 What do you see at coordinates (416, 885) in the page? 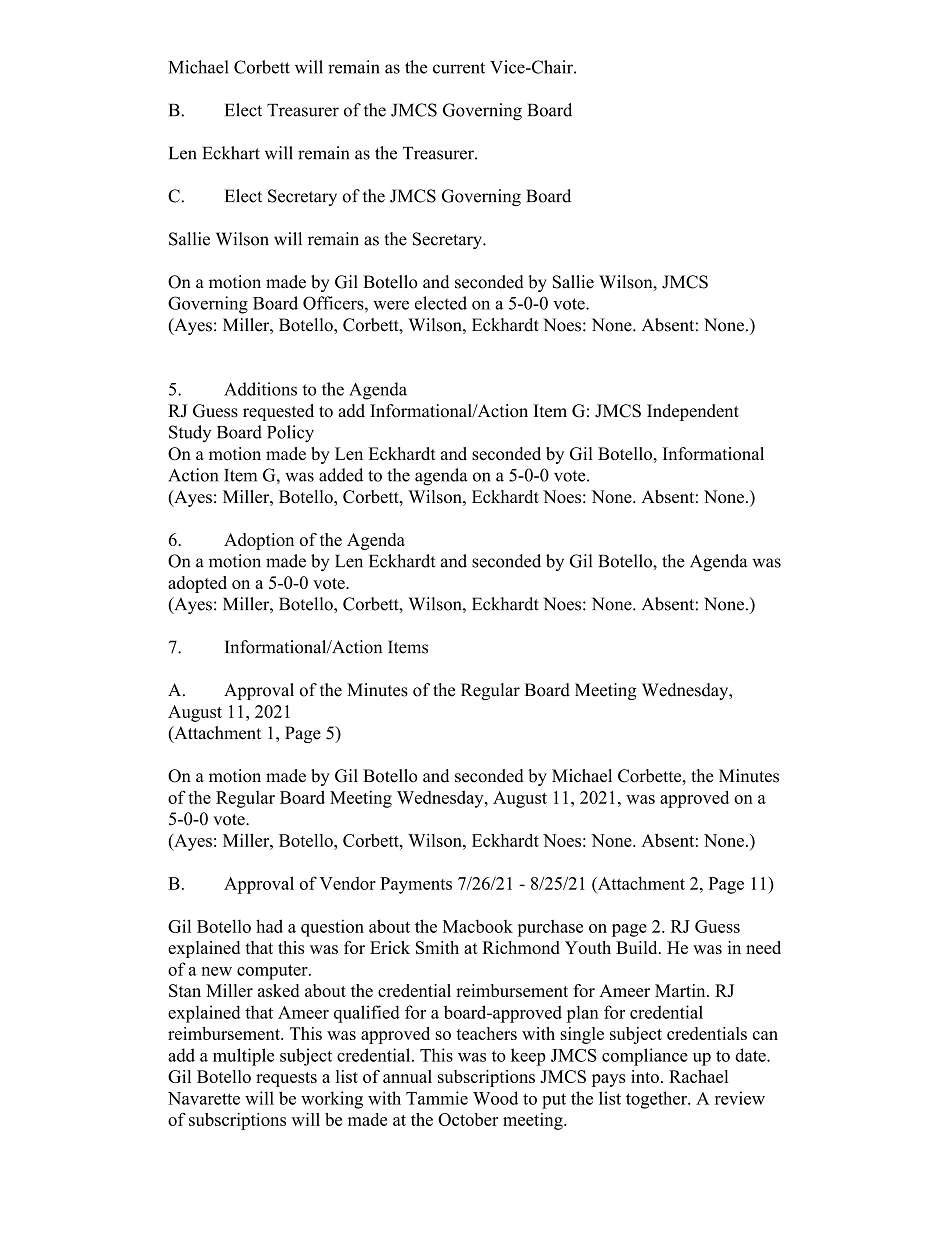
I see `Payments` at bounding box center [416, 885].
